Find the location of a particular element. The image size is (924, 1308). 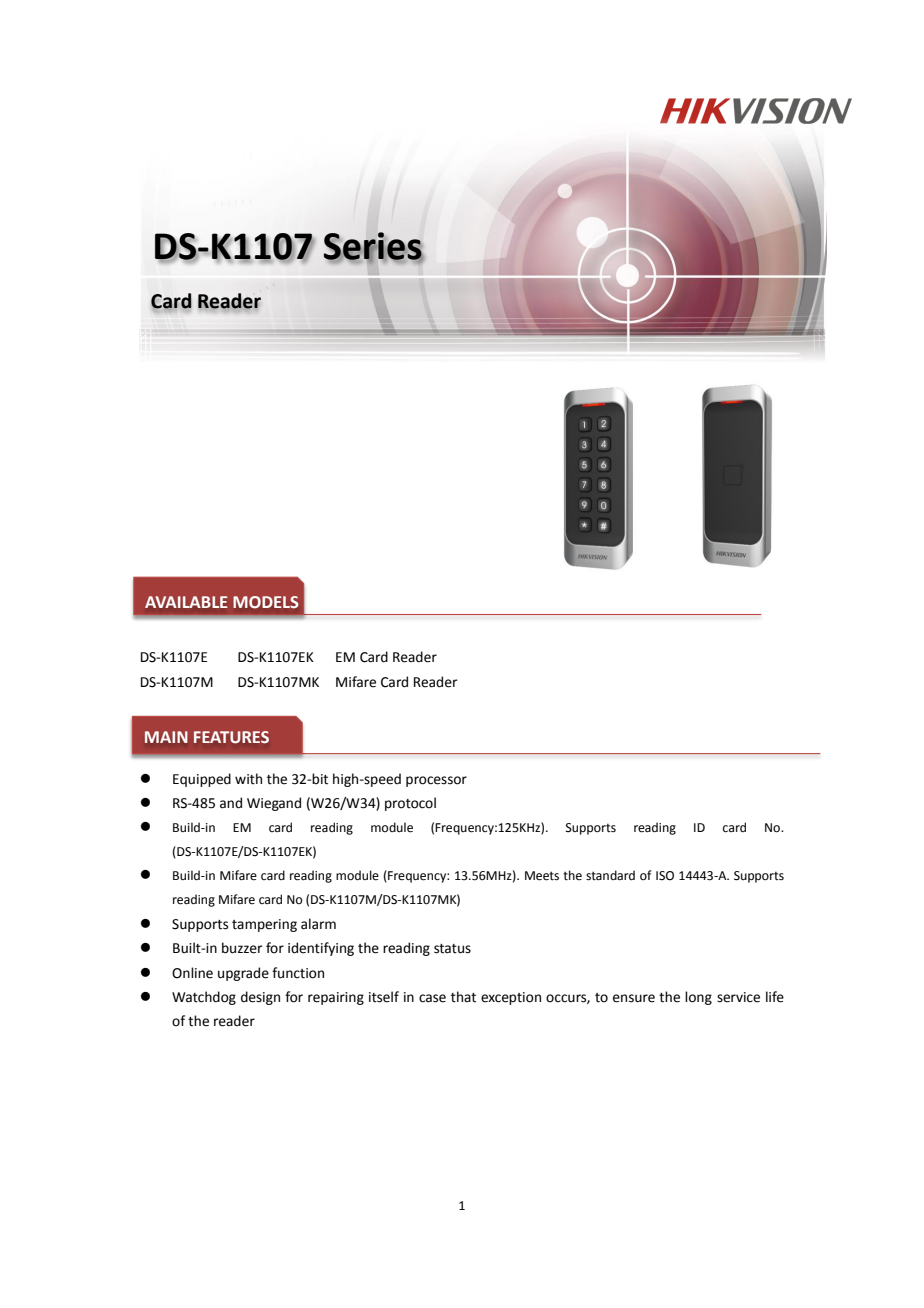

long is located at coordinates (698, 998).
